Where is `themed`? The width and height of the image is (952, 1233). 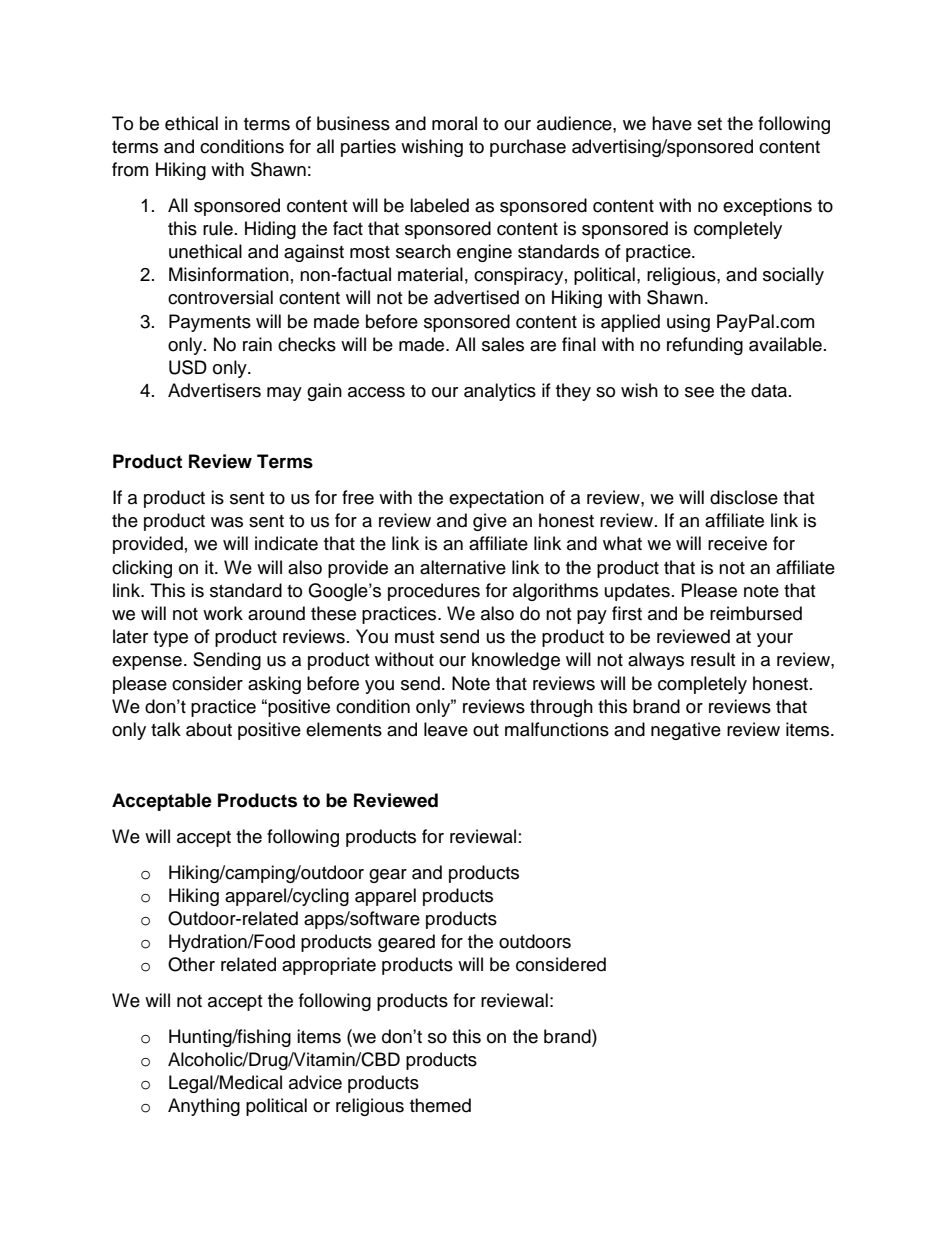
themed is located at coordinates (440, 1105).
